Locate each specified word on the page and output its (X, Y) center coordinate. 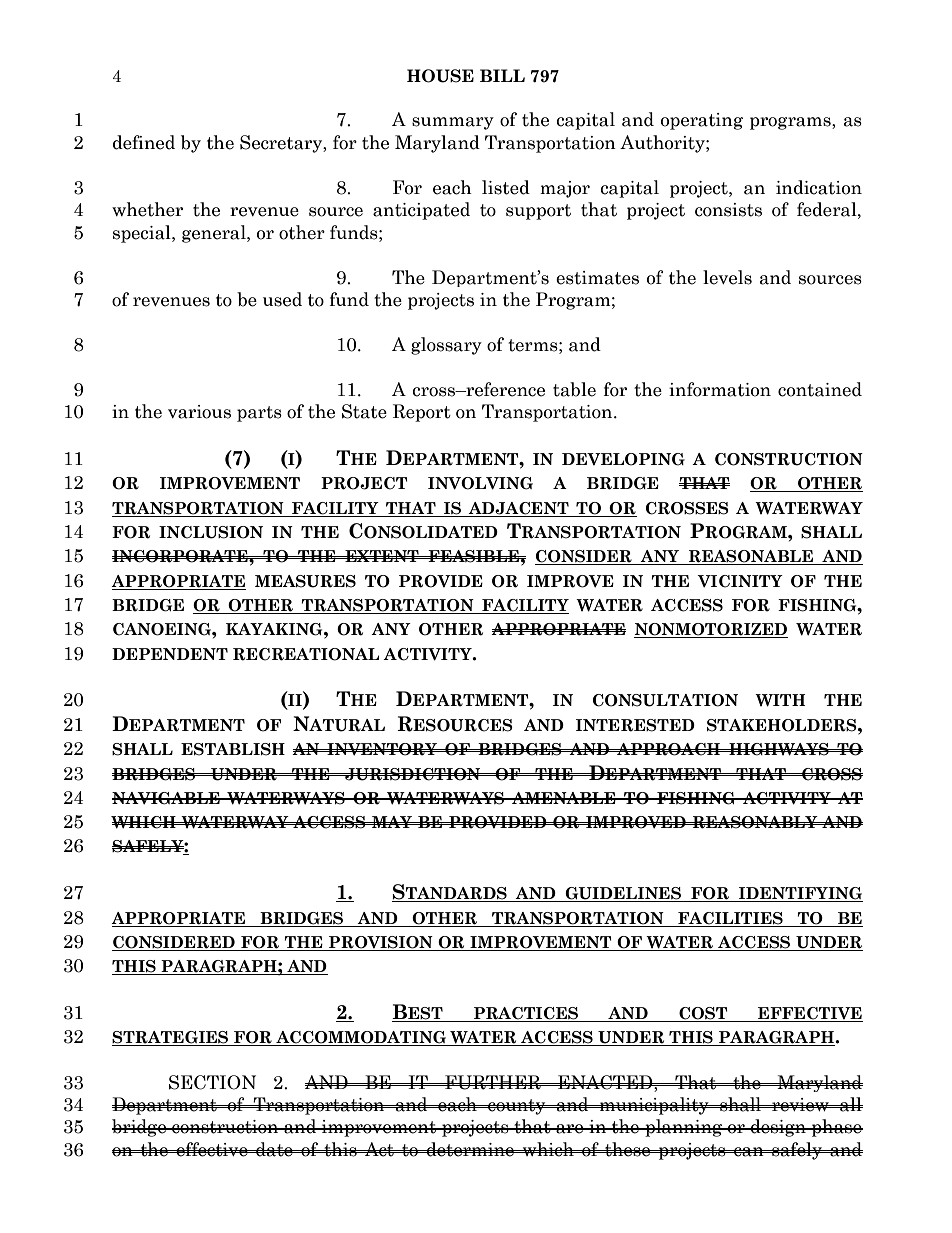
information (720, 389)
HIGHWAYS (779, 749)
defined (144, 142)
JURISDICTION (413, 774)
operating (702, 121)
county (517, 1107)
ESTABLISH (233, 749)
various (199, 412)
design (778, 1128)
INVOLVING (480, 483)
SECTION (212, 1082)
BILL (502, 75)
